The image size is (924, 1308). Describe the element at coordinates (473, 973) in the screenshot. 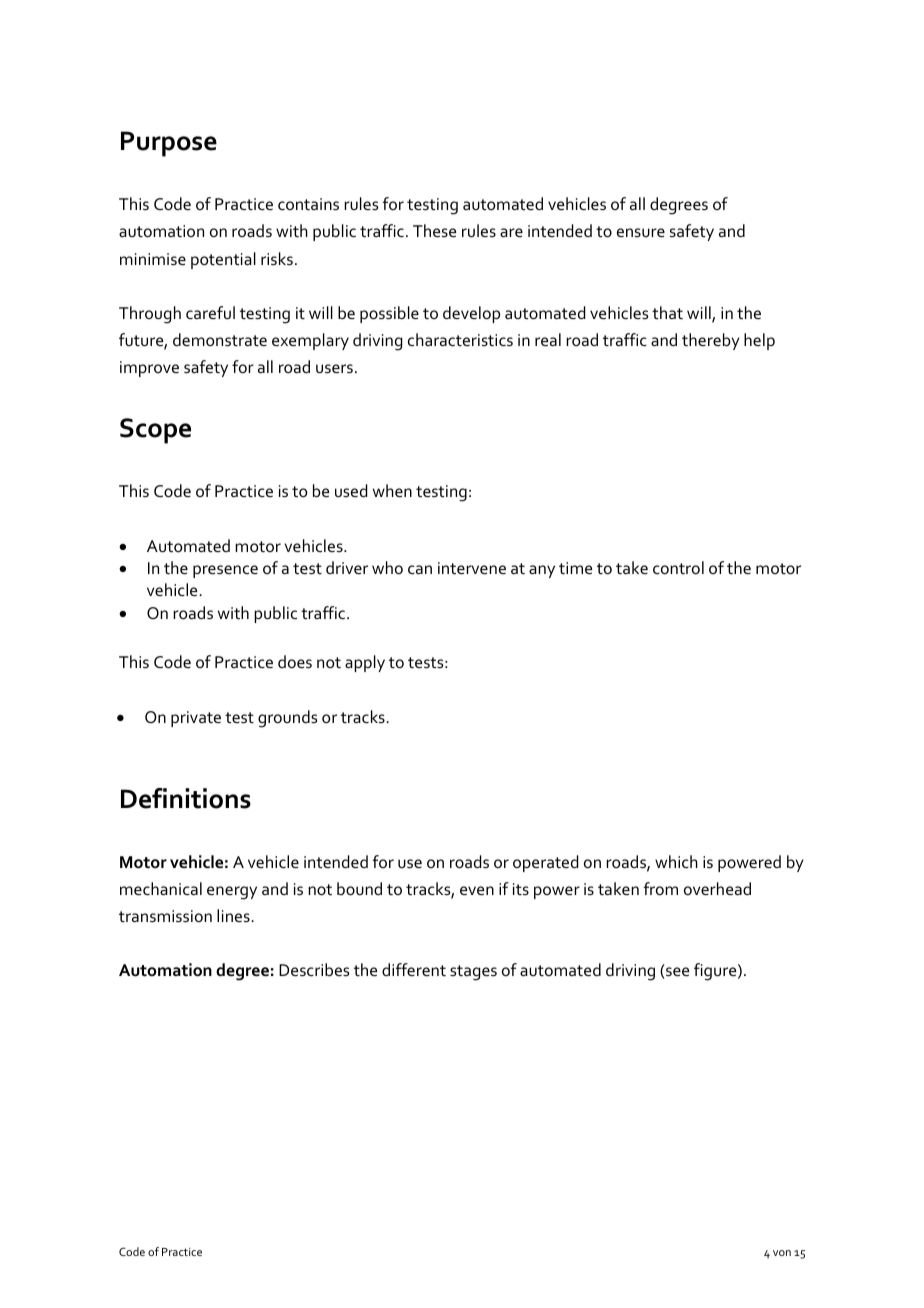

I see `stages` at that location.
